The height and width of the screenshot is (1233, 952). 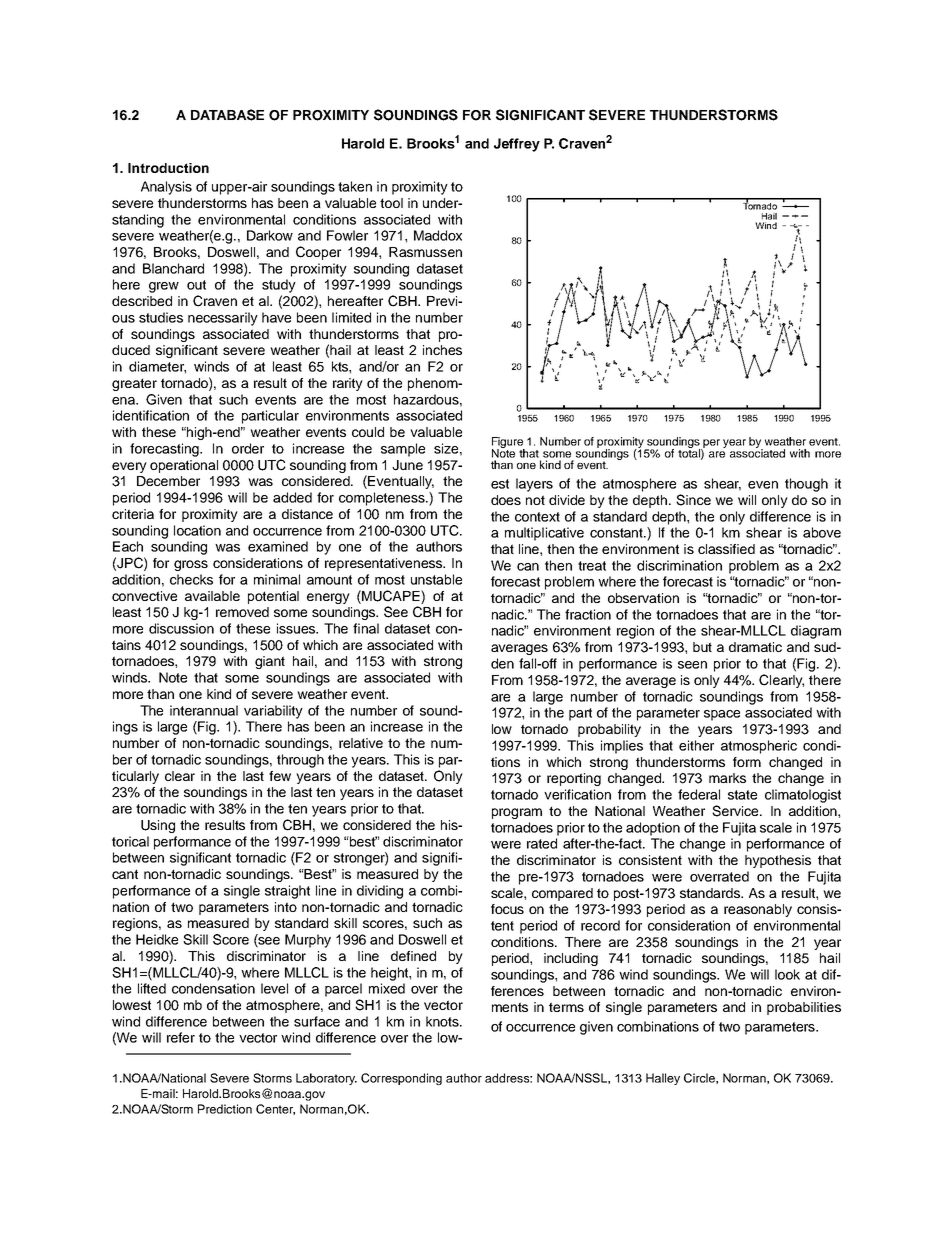 I want to click on Jeffrey, so click(x=517, y=145).
